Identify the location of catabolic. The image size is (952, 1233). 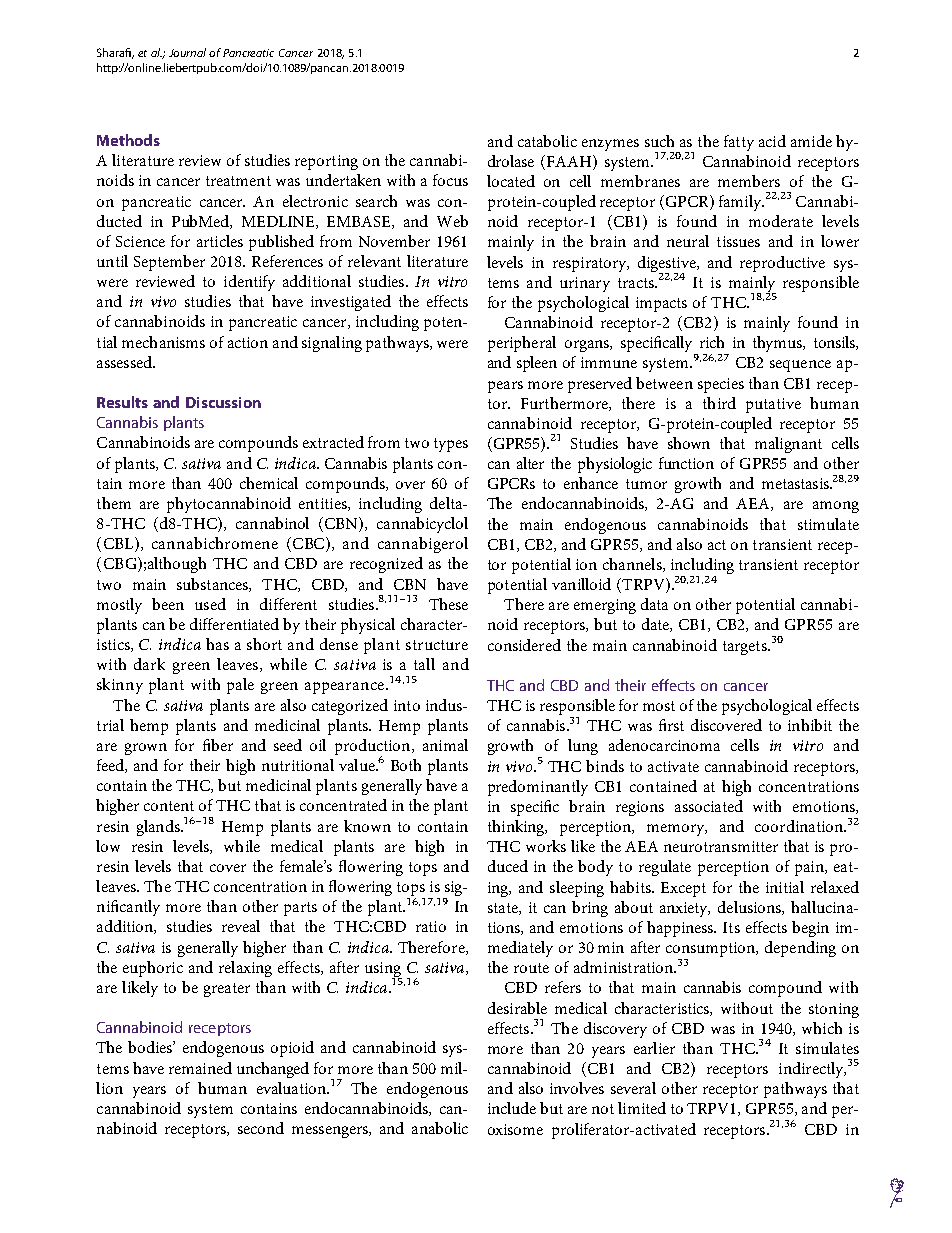
(547, 141).
